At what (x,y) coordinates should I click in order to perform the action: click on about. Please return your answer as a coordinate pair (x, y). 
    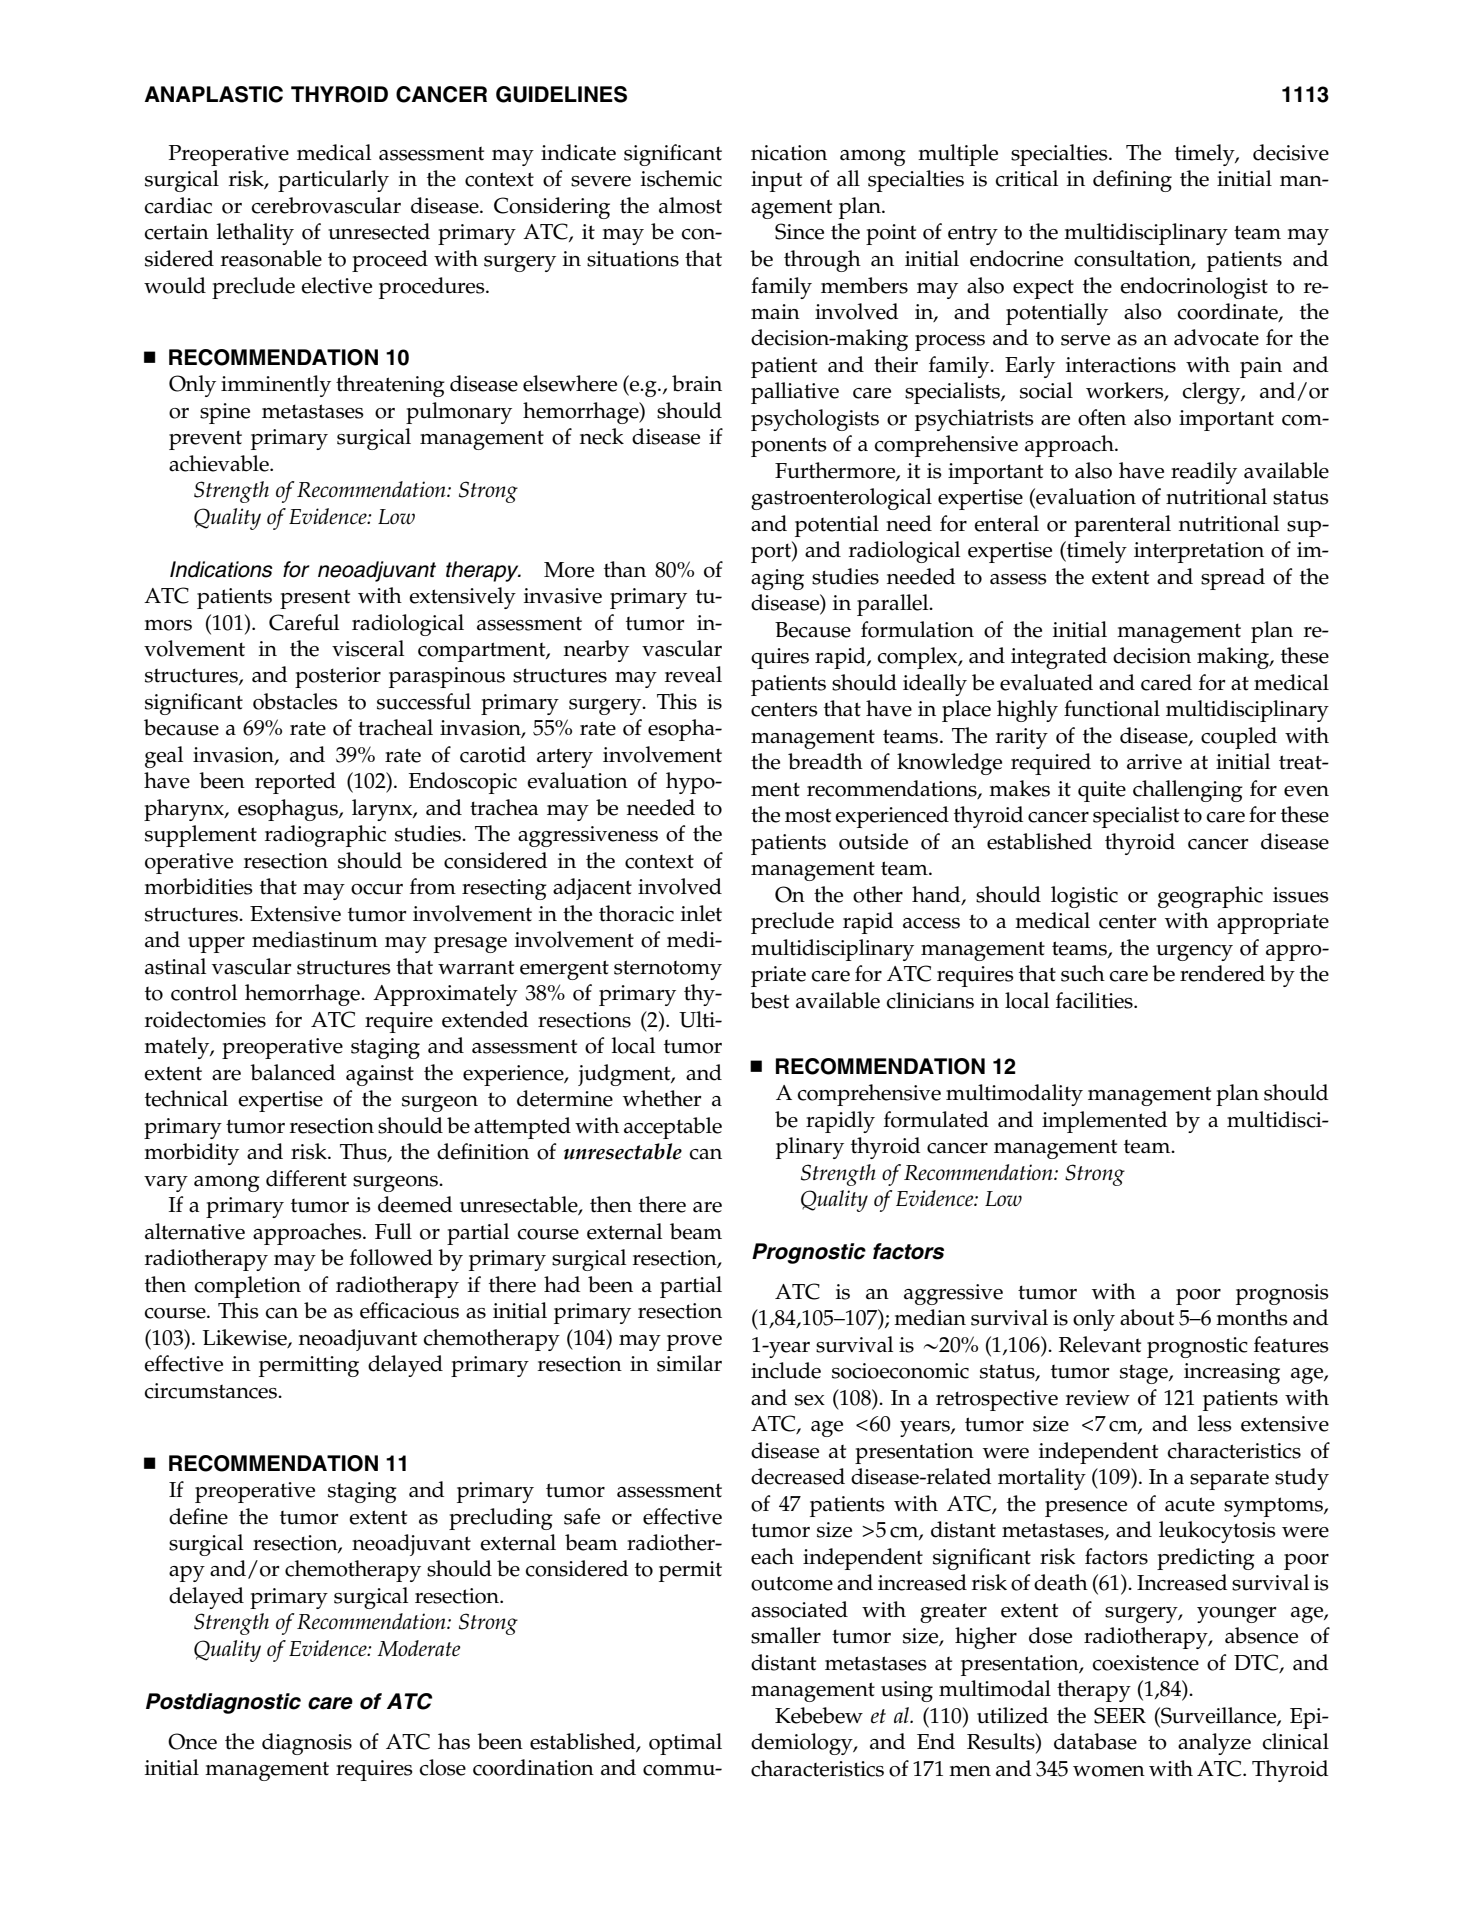
    Looking at the image, I should click on (1147, 1317).
